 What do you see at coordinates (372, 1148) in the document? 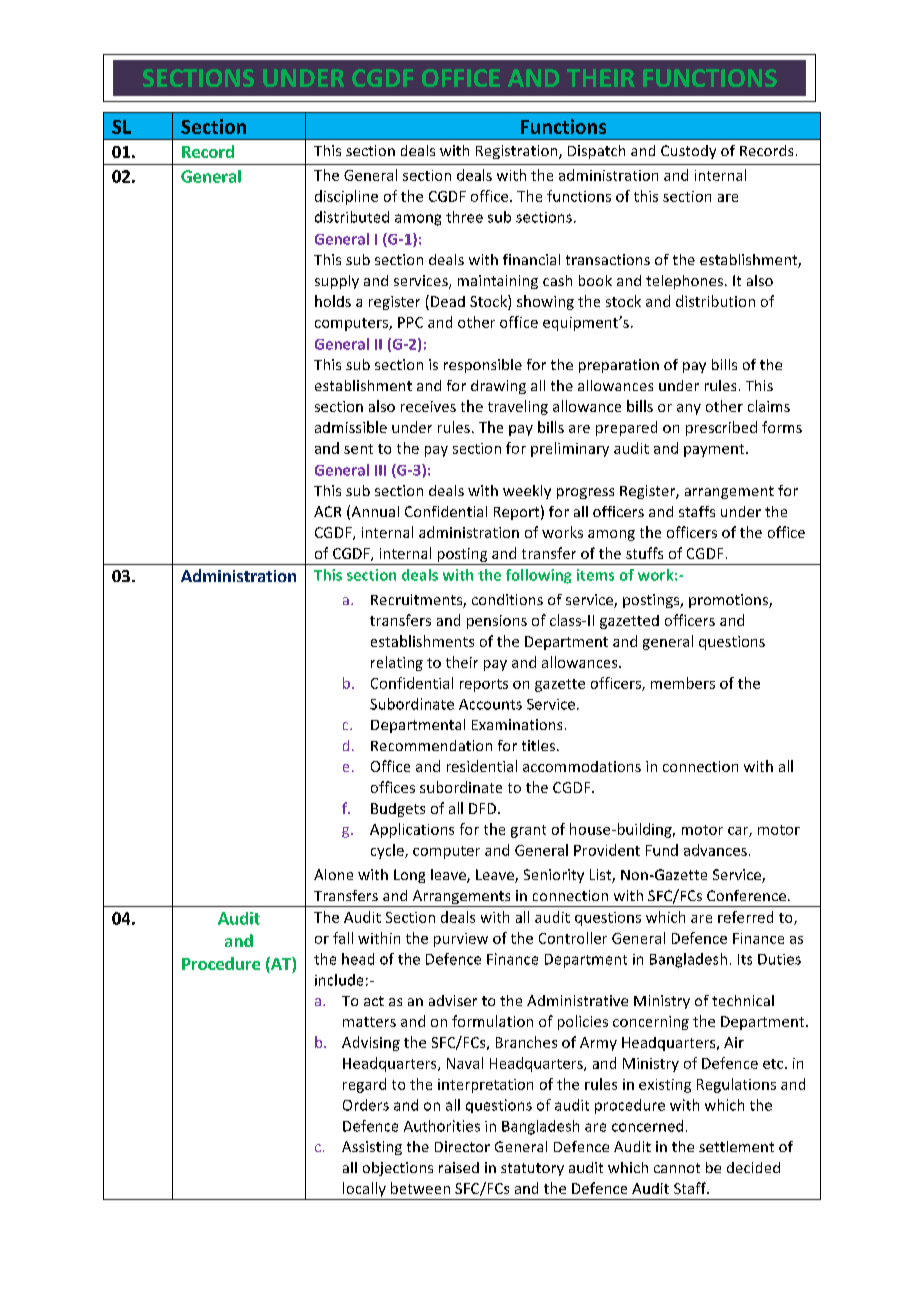
I see `Assisting` at bounding box center [372, 1148].
